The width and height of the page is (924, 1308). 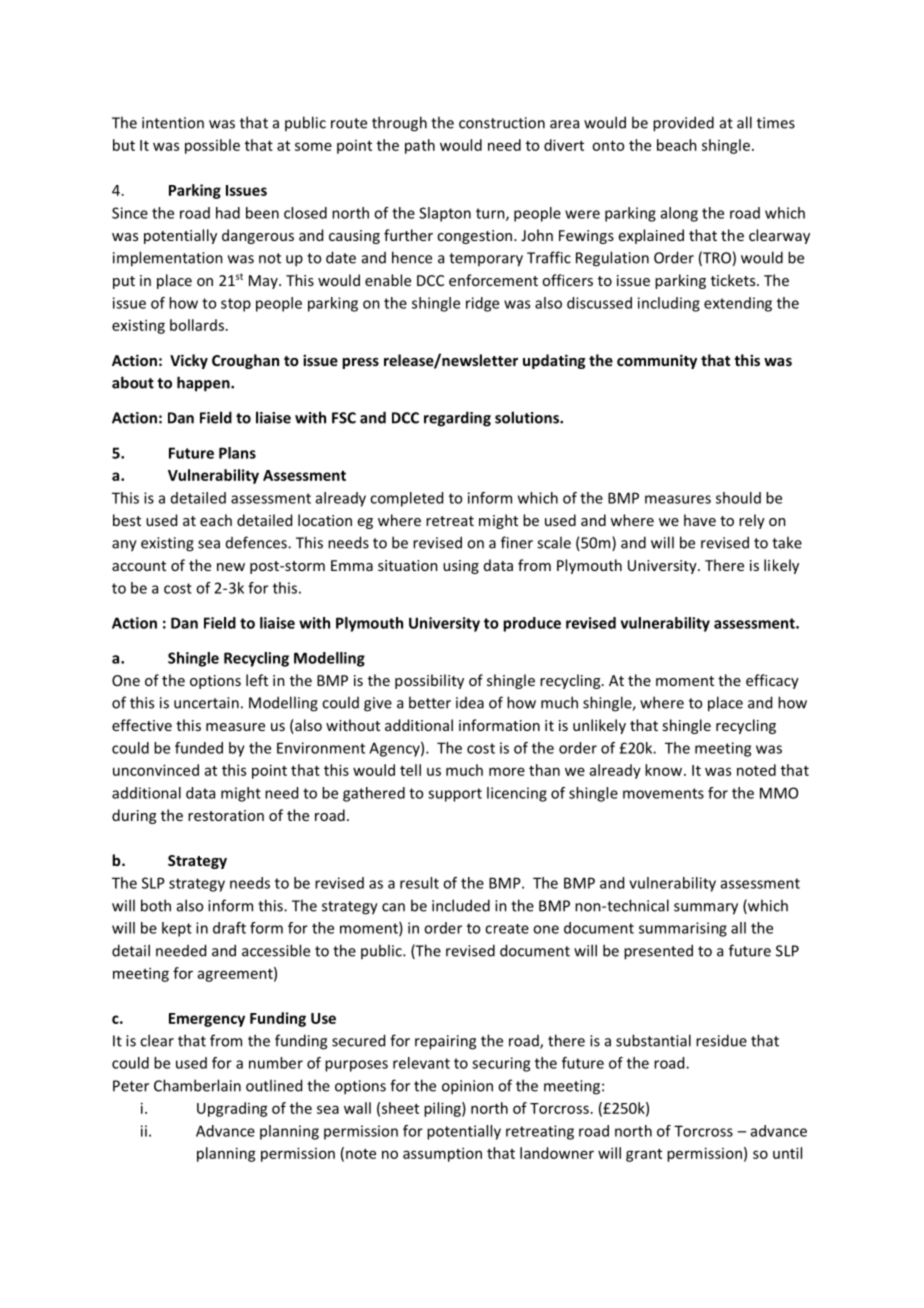 I want to click on Vicky, so click(x=189, y=361).
